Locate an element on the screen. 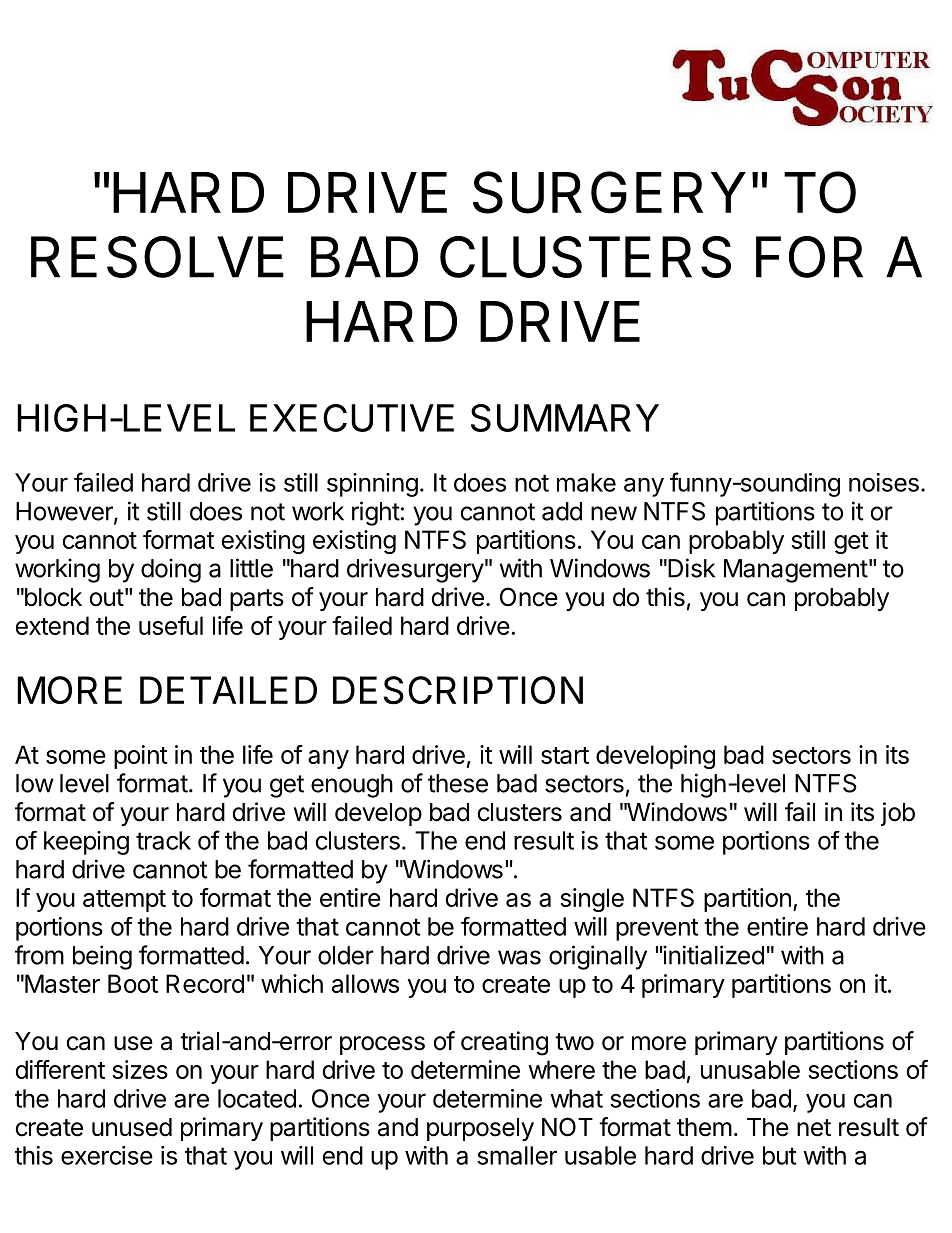  point is located at coordinates (141, 757).
